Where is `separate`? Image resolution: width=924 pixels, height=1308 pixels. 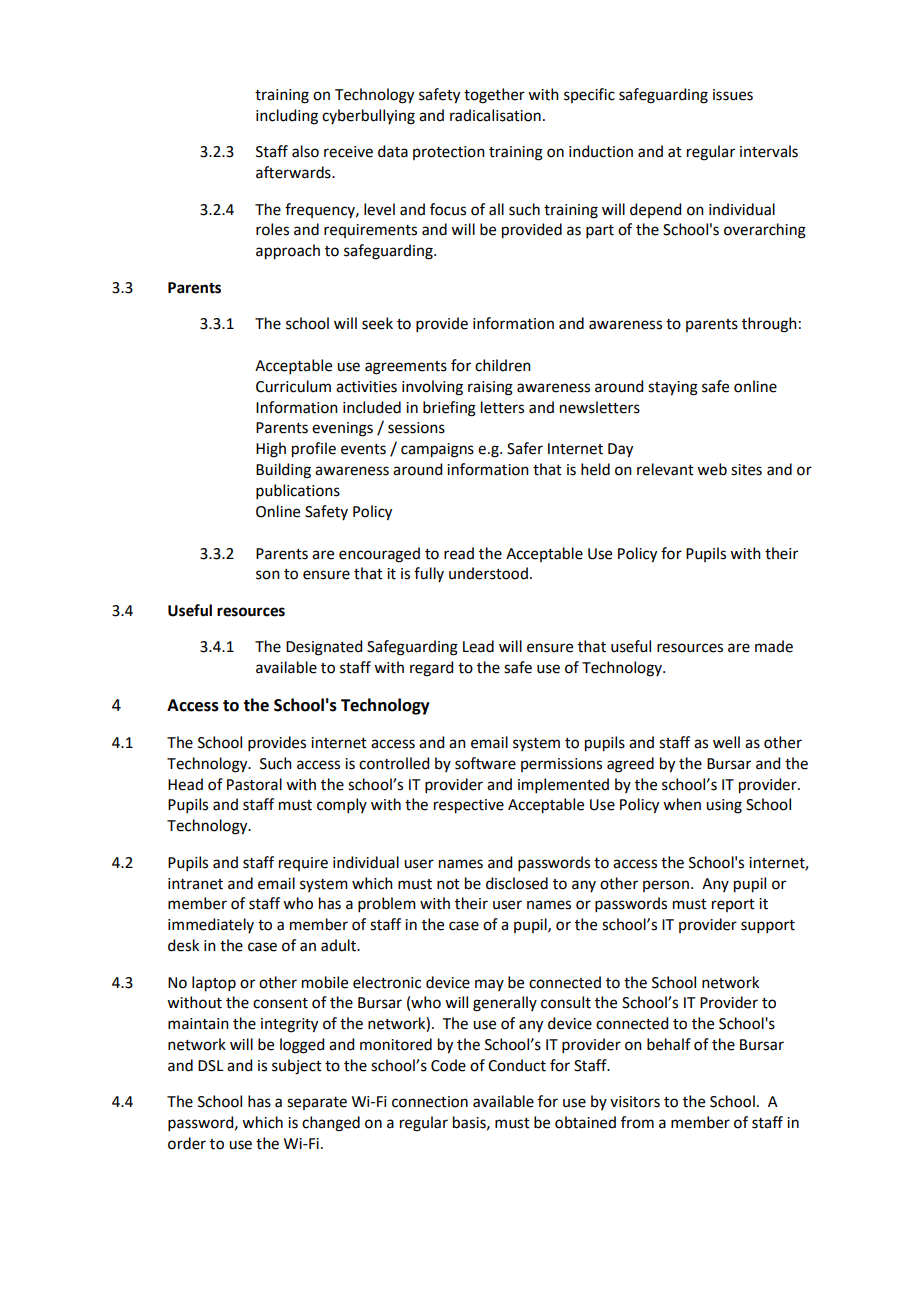
separate is located at coordinates (317, 1103).
